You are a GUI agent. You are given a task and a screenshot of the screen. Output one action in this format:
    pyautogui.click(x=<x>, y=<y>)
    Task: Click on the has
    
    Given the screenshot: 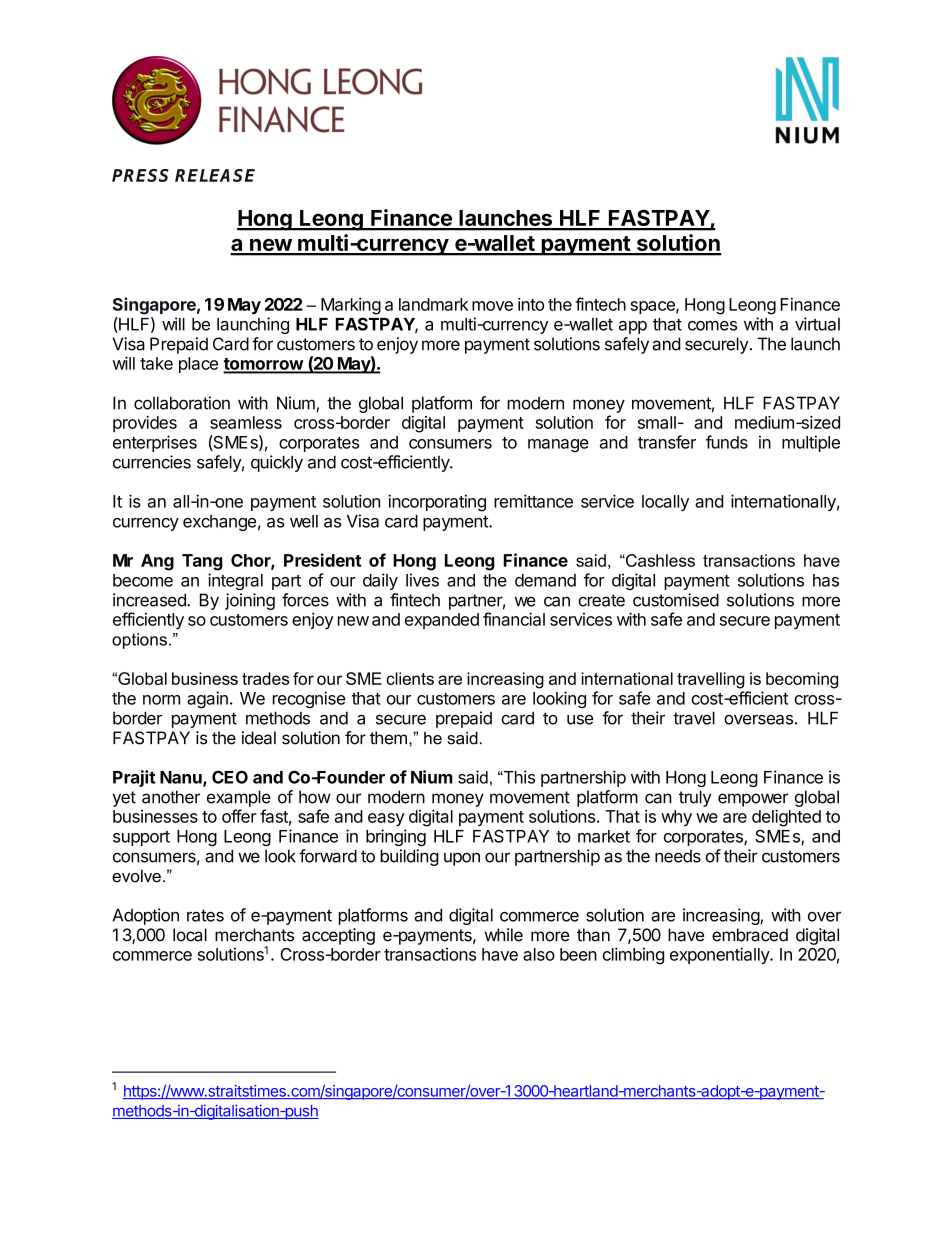 What is the action you would take?
    pyautogui.click(x=826, y=580)
